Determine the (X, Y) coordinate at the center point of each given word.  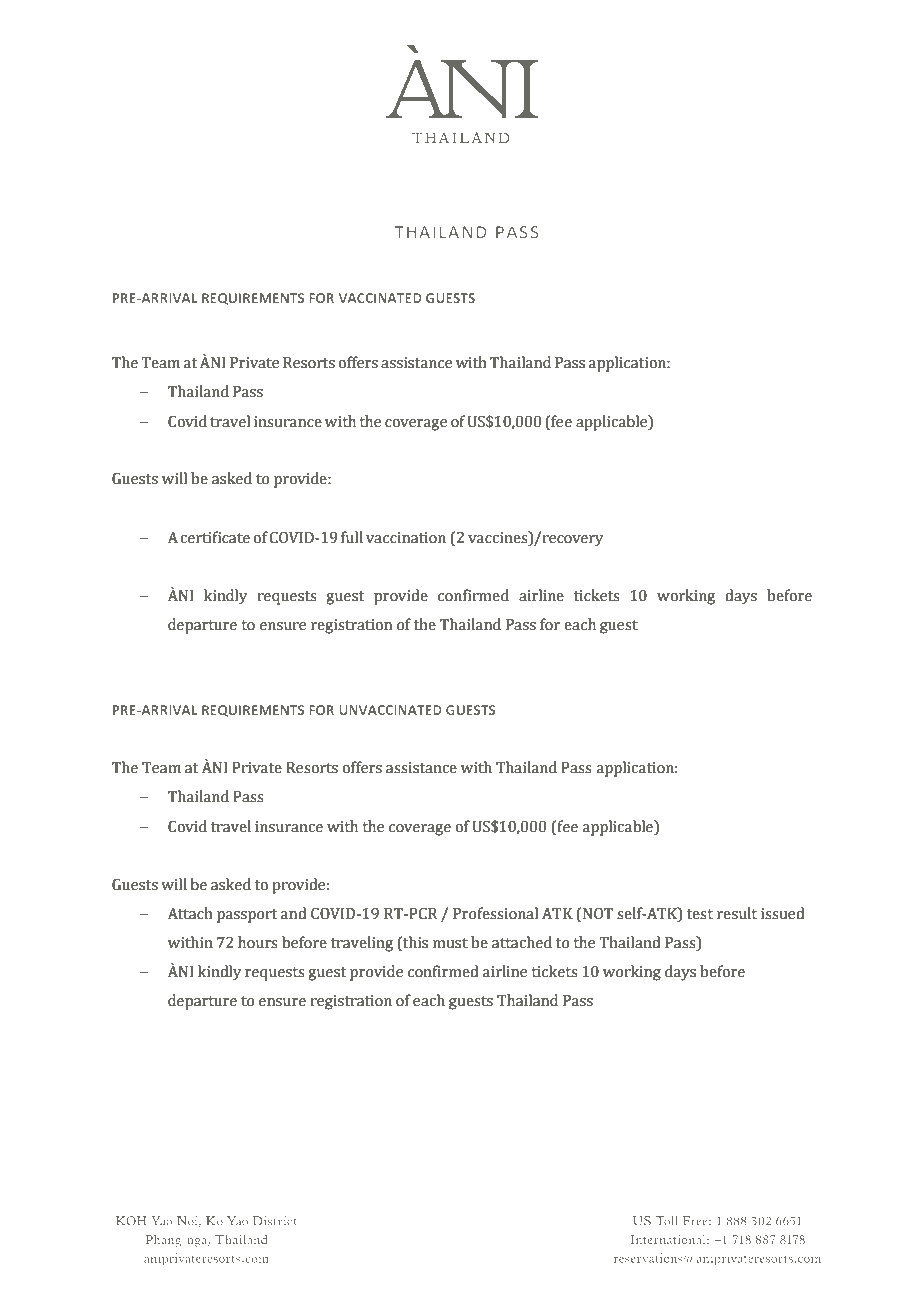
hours (258, 942)
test (700, 914)
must (450, 943)
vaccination (406, 538)
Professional (495, 913)
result (737, 913)
